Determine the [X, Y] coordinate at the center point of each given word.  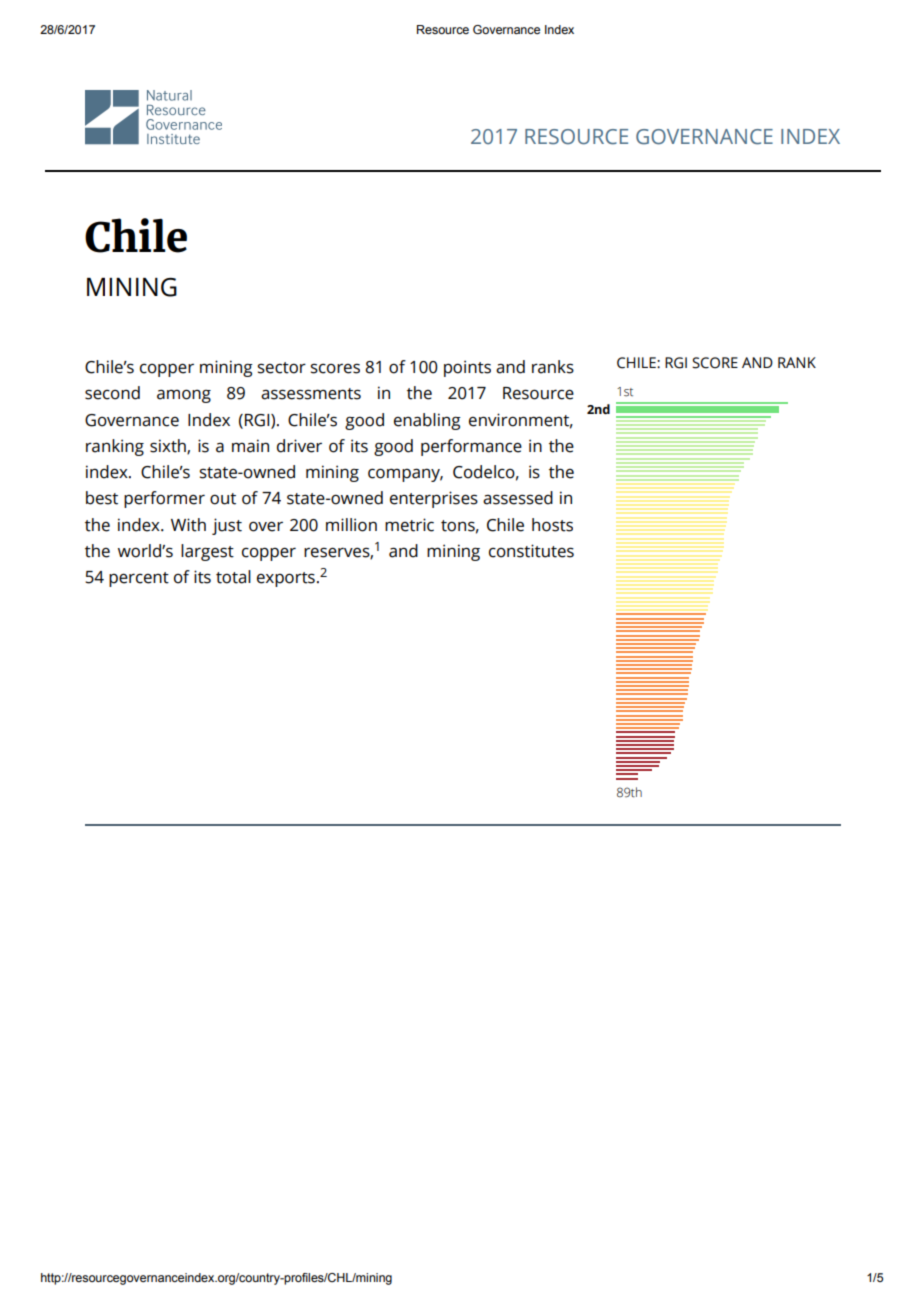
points [467, 368]
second [112, 393]
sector [281, 368]
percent [139, 579]
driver [299, 446]
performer [164, 499]
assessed [518, 498]
